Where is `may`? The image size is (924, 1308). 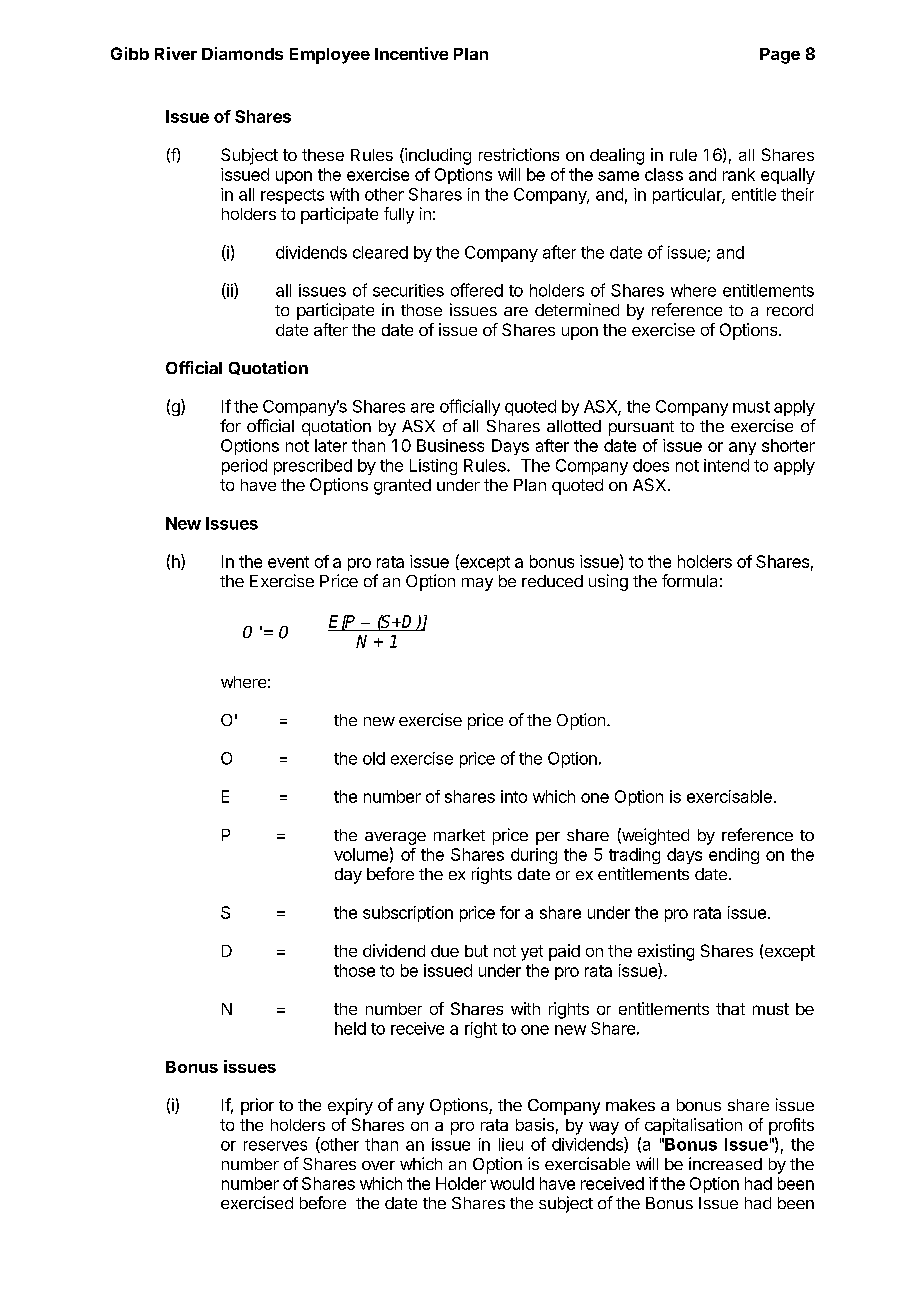
may is located at coordinates (477, 584).
